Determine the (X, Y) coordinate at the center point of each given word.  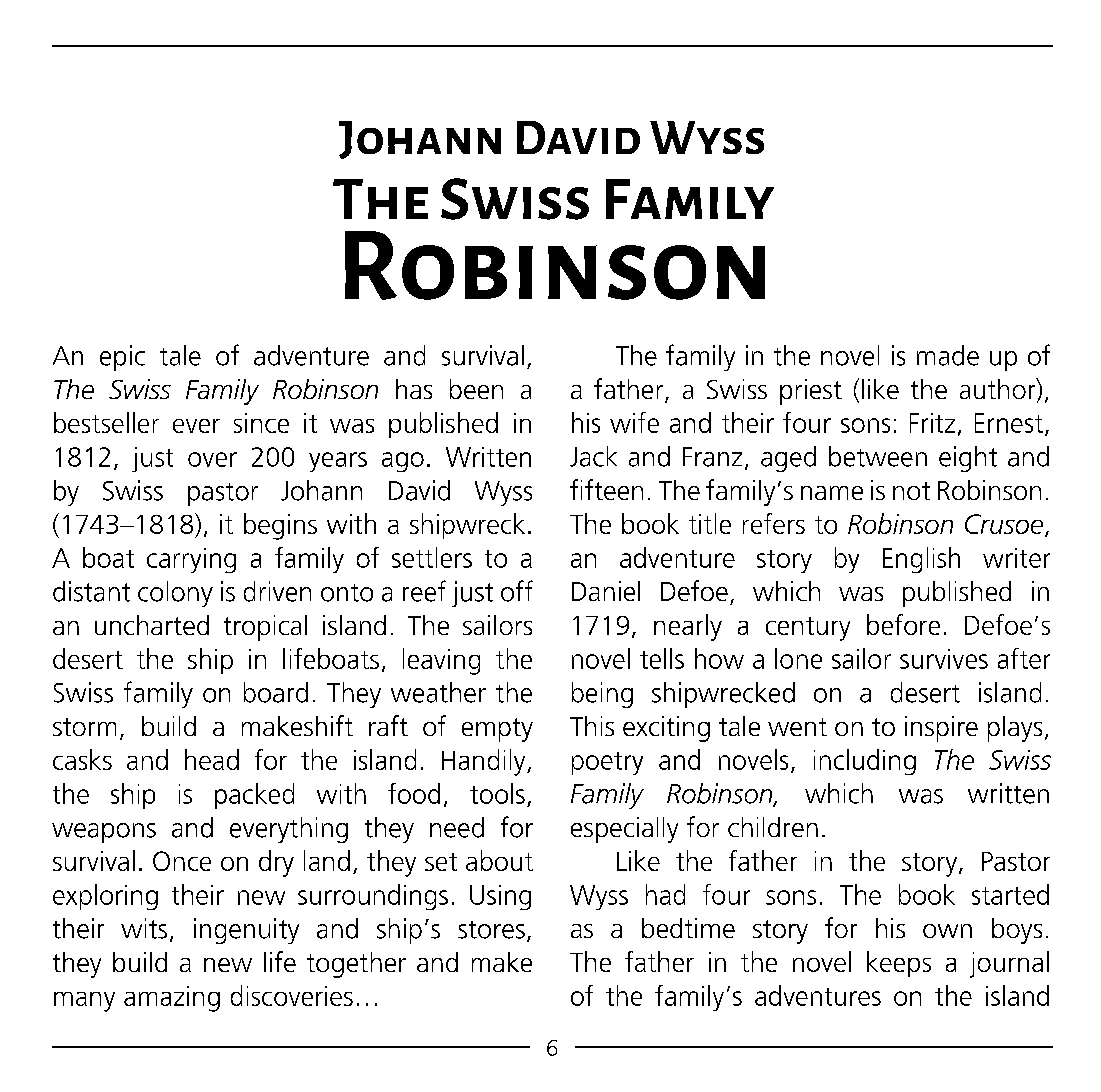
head (212, 759)
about (499, 860)
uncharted (152, 625)
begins (280, 526)
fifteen (606, 489)
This (592, 726)
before (903, 624)
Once (182, 861)
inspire (941, 729)
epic (122, 358)
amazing (172, 999)
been (476, 389)
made (948, 355)
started (1010, 894)
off (517, 591)
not (911, 491)
